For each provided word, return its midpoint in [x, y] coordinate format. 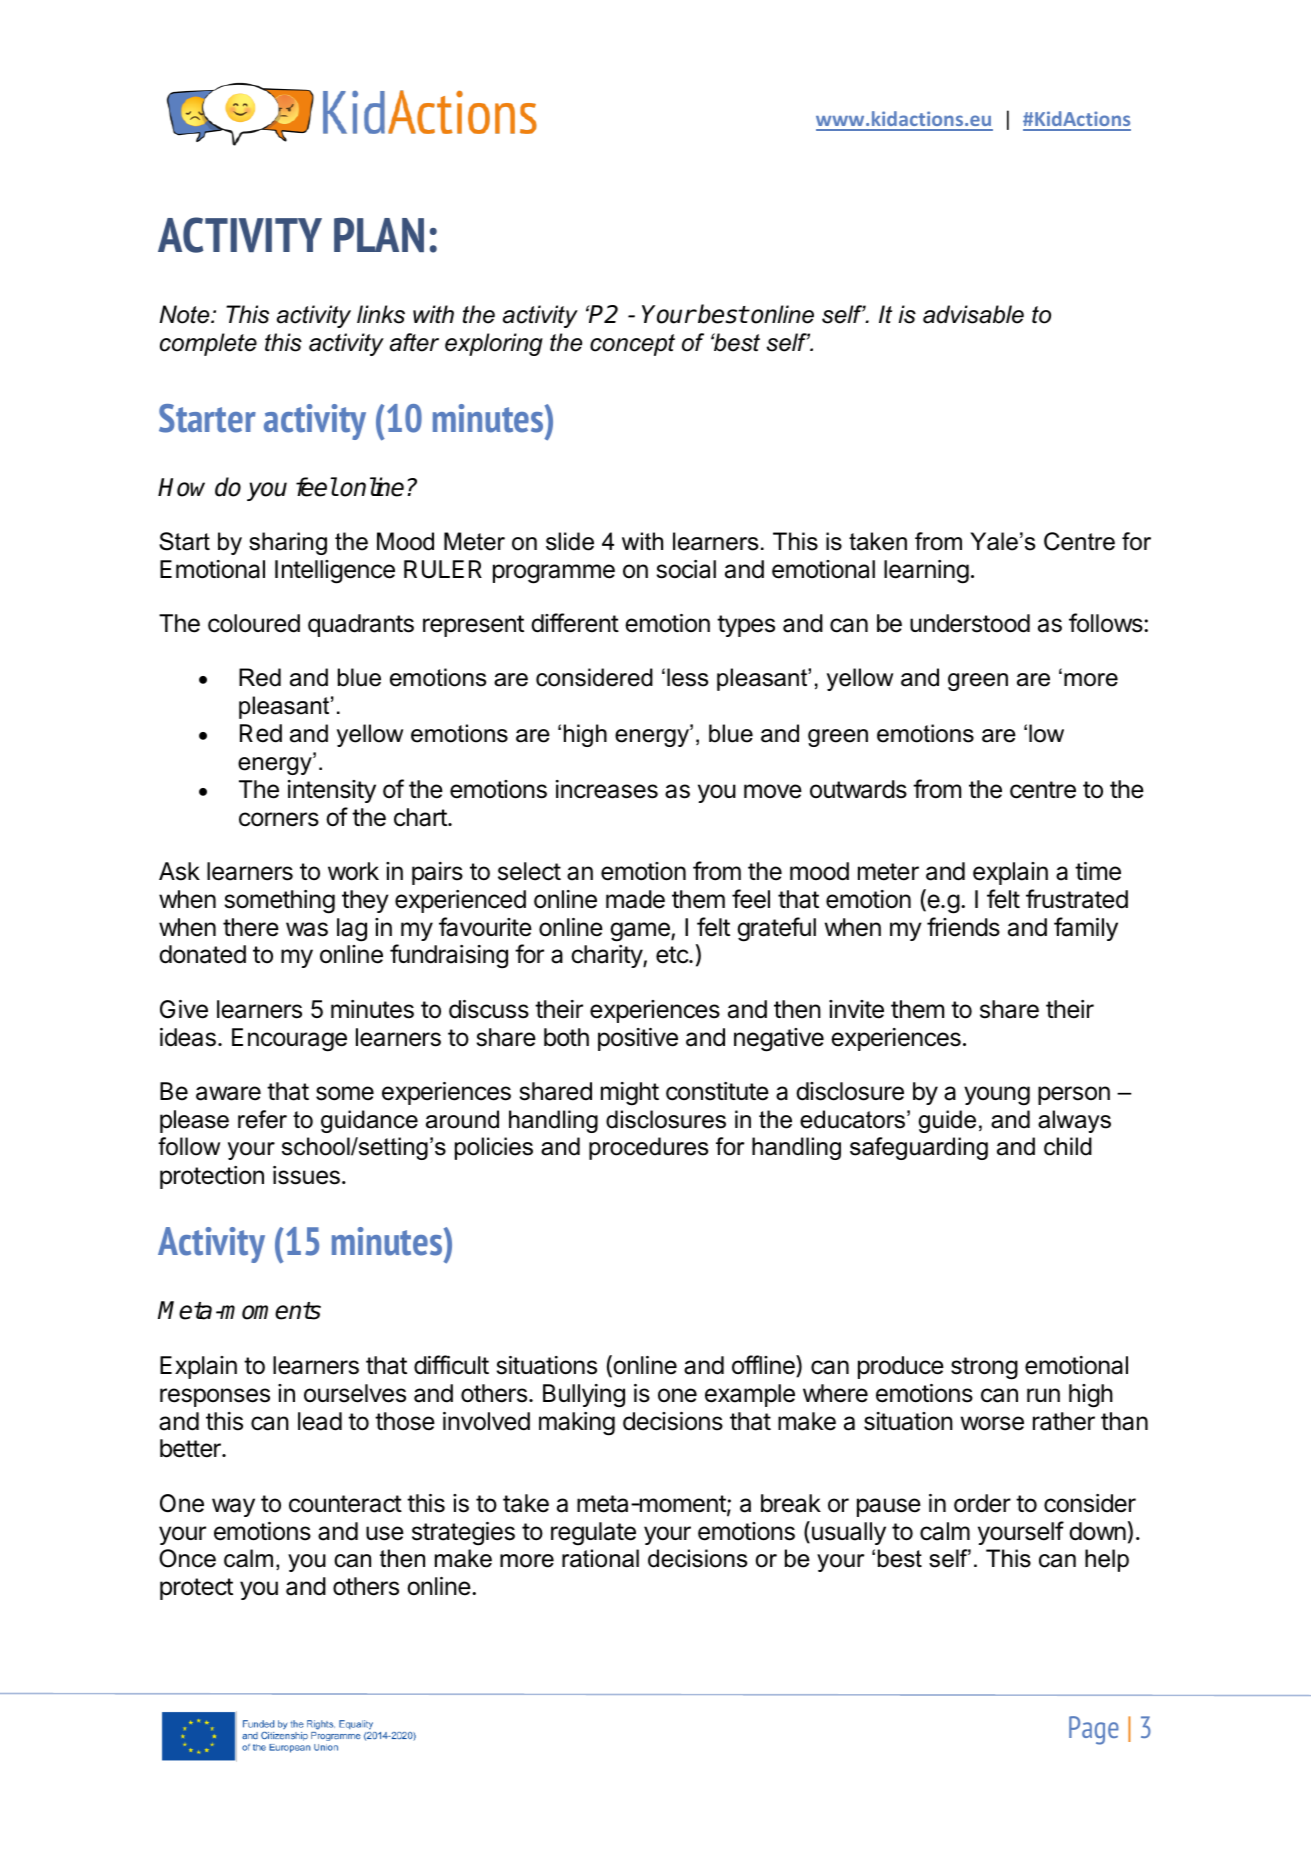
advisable [973, 314]
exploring [494, 344]
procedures [648, 1148]
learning [926, 572]
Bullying [584, 1396]
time [1098, 871]
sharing [288, 543]
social [686, 569]
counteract [345, 1504]
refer [262, 1119]
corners [279, 819]
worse [992, 1423]
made [635, 899]
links [381, 314]
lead [320, 1421]
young [997, 1096]
